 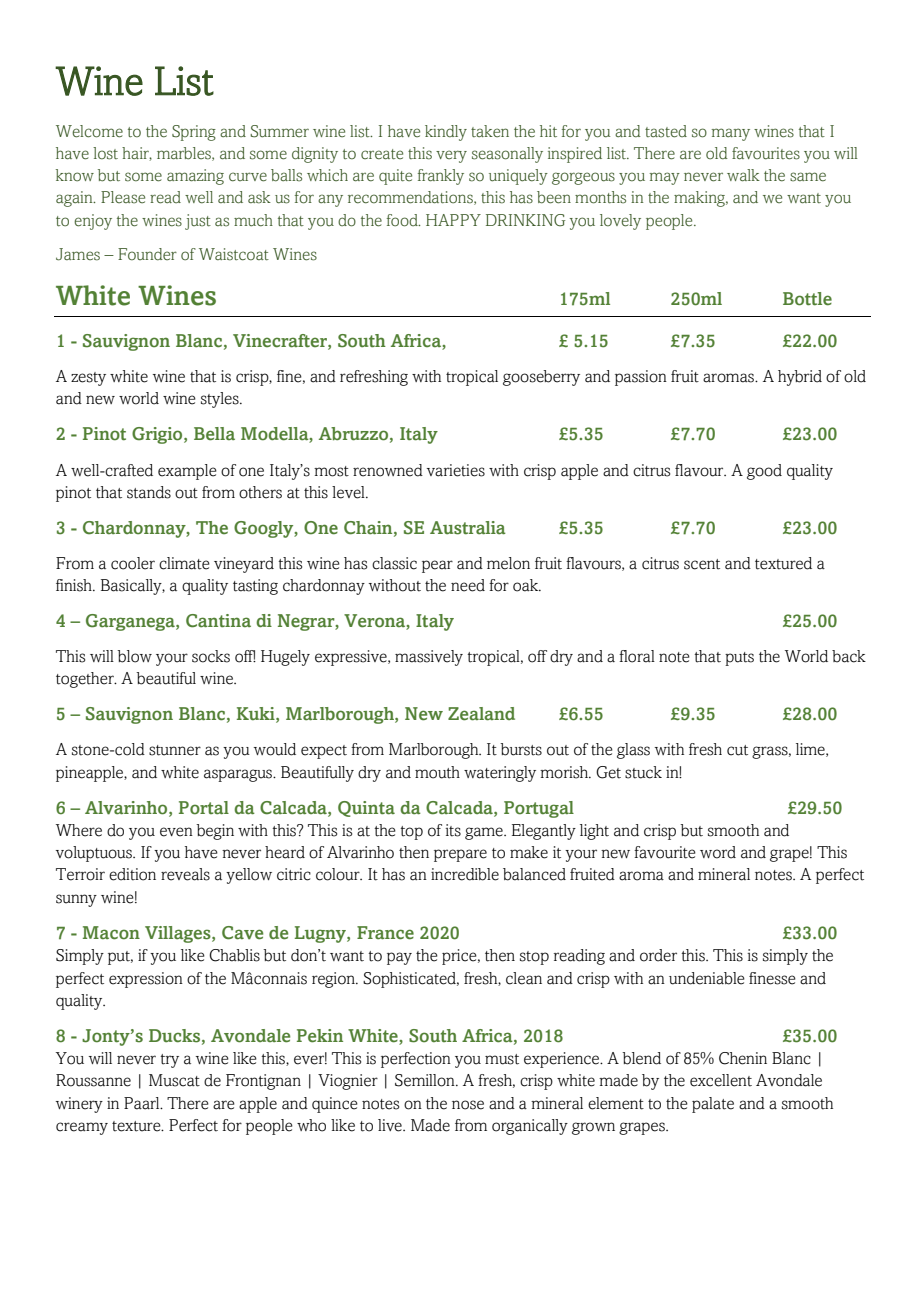 I want to click on massively, so click(x=429, y=658).
